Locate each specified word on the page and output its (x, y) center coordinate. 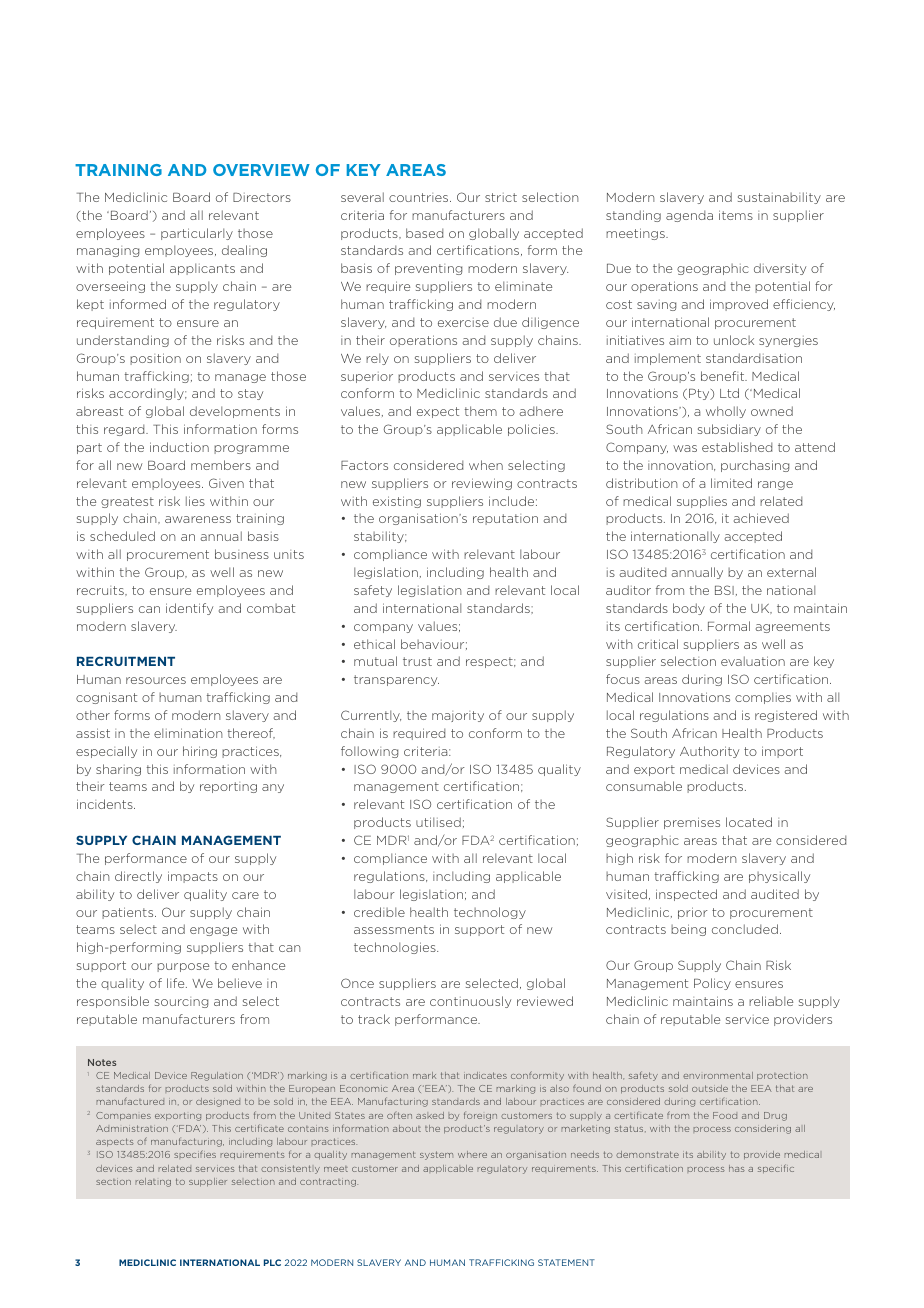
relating (153, 1182)
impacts (193, 877)
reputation (505, 519)
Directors (262, 197)
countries (420, 197)
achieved (761, 518)
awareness (198, 519)
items (736, 215)
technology (490, 913)
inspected (686, 895)
